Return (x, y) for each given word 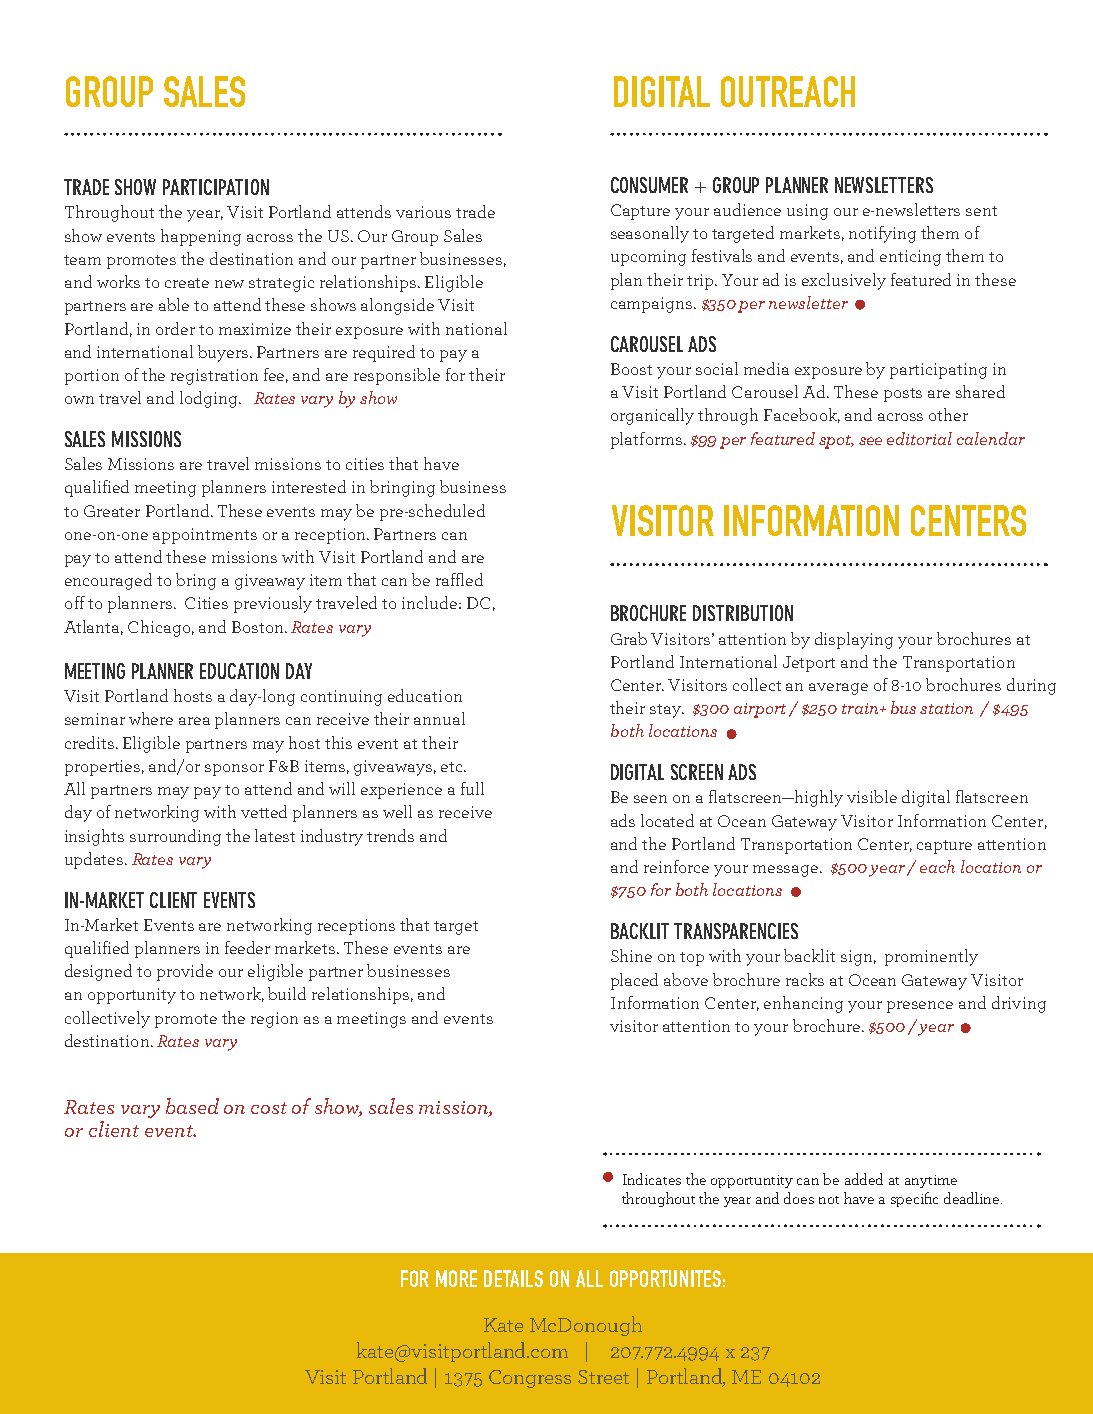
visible (872, 796)
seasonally (650, 234)
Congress (530, 1379)
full (472, 788)
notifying (882, 234)
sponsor (234, 770)
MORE (456, 1278)
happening (201, 237)
